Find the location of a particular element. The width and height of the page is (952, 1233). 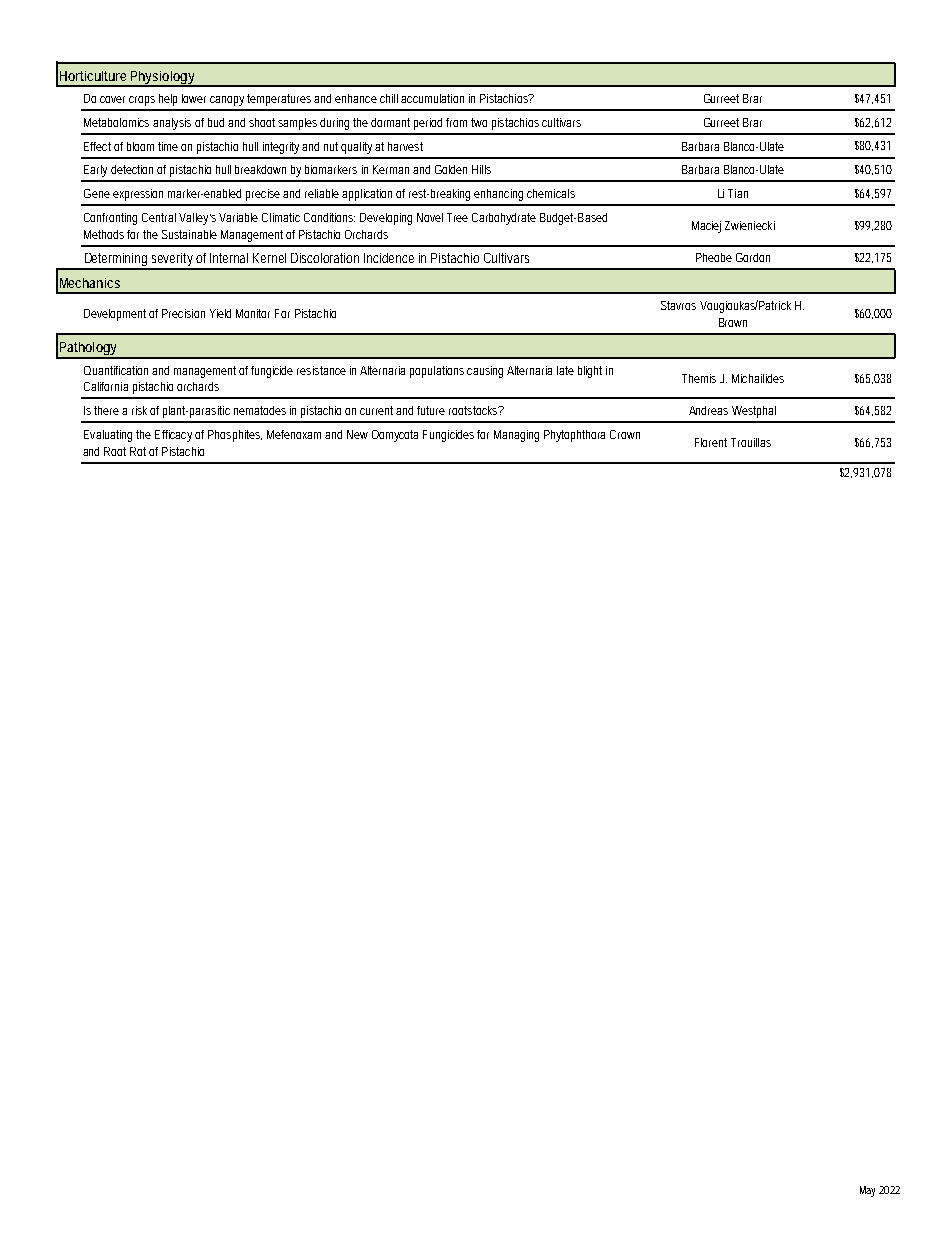

two is located at coordinates (479, 122).
